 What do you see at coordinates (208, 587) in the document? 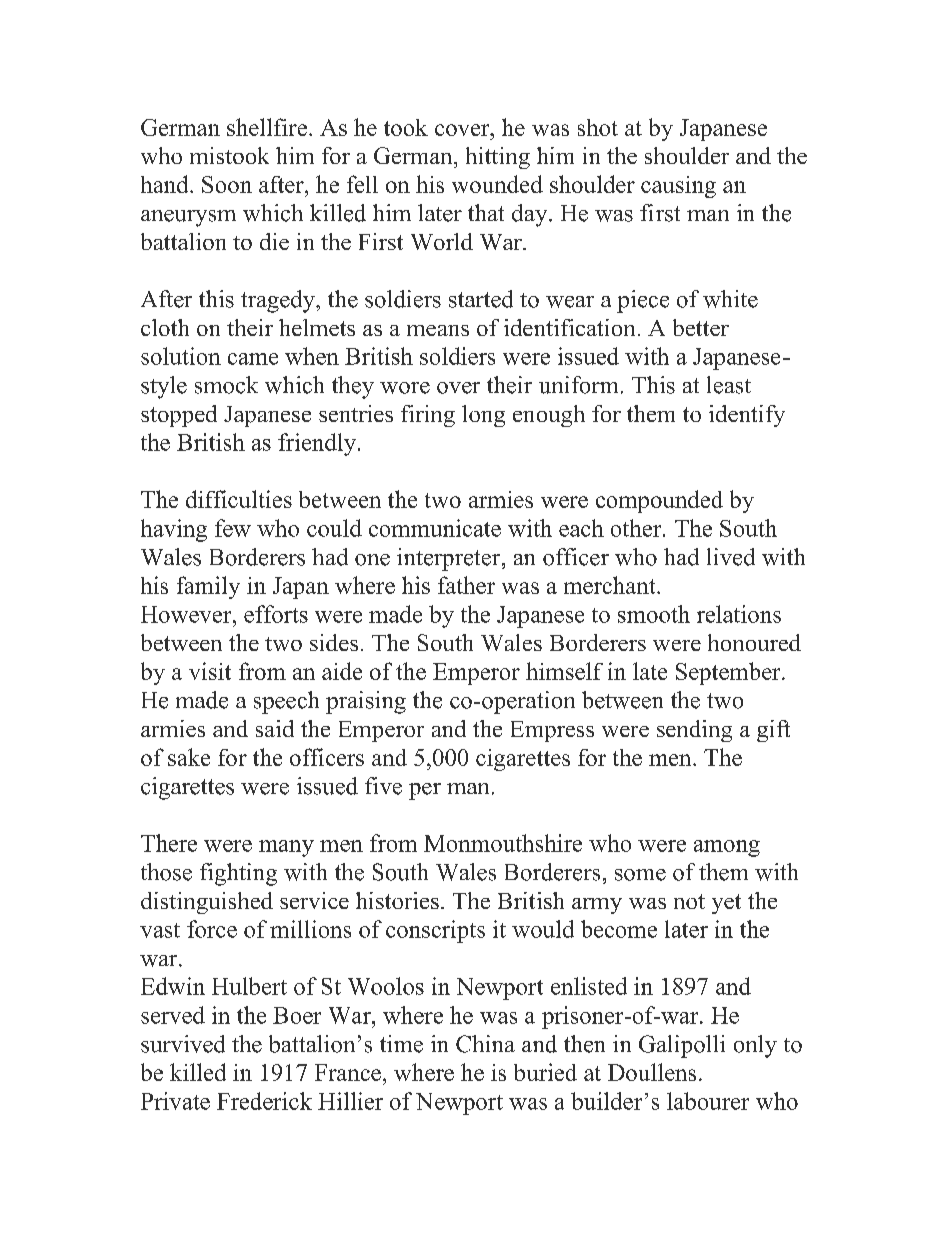
I see `family` at bounding box center [208, 587].
